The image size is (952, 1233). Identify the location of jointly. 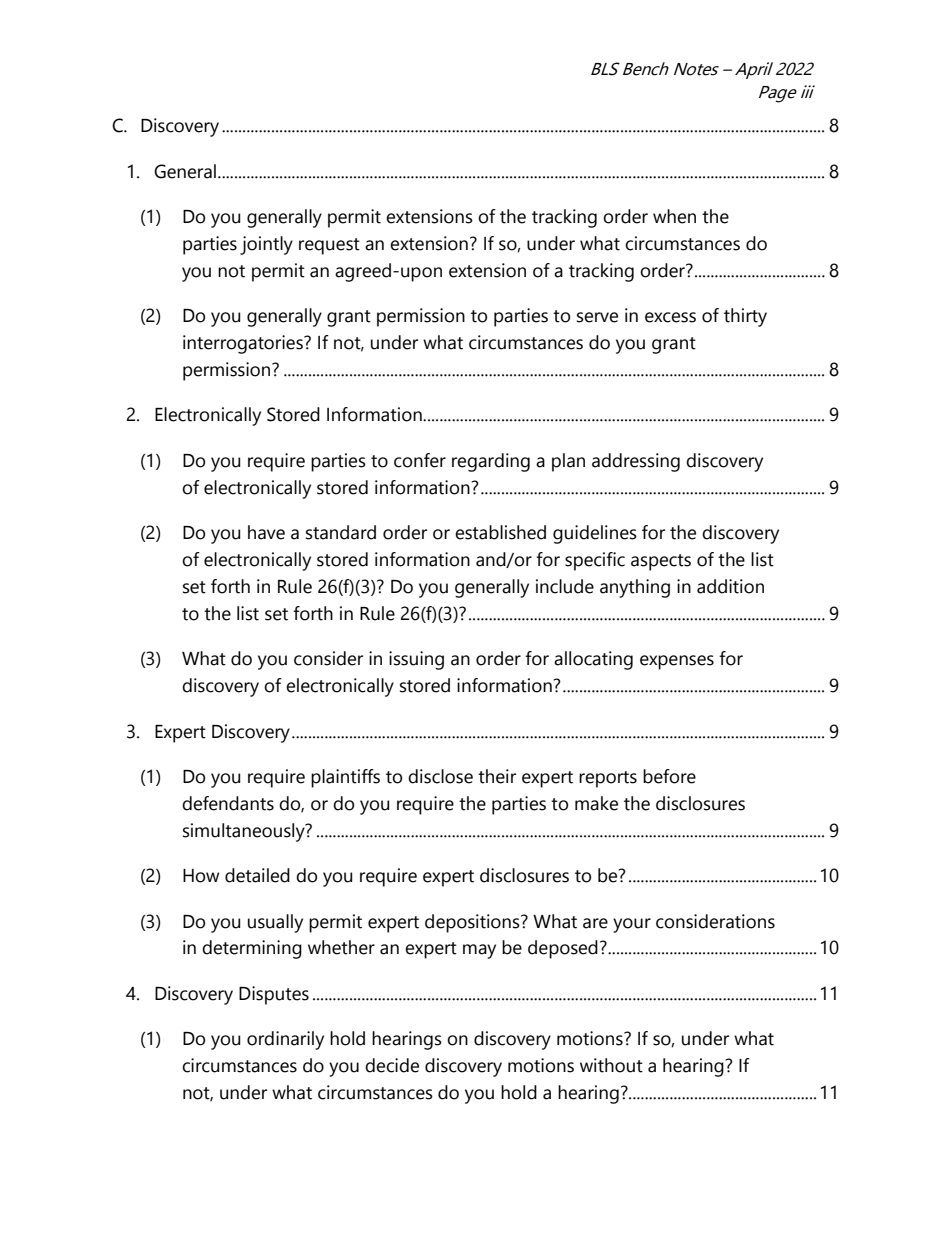
(266, 245).
